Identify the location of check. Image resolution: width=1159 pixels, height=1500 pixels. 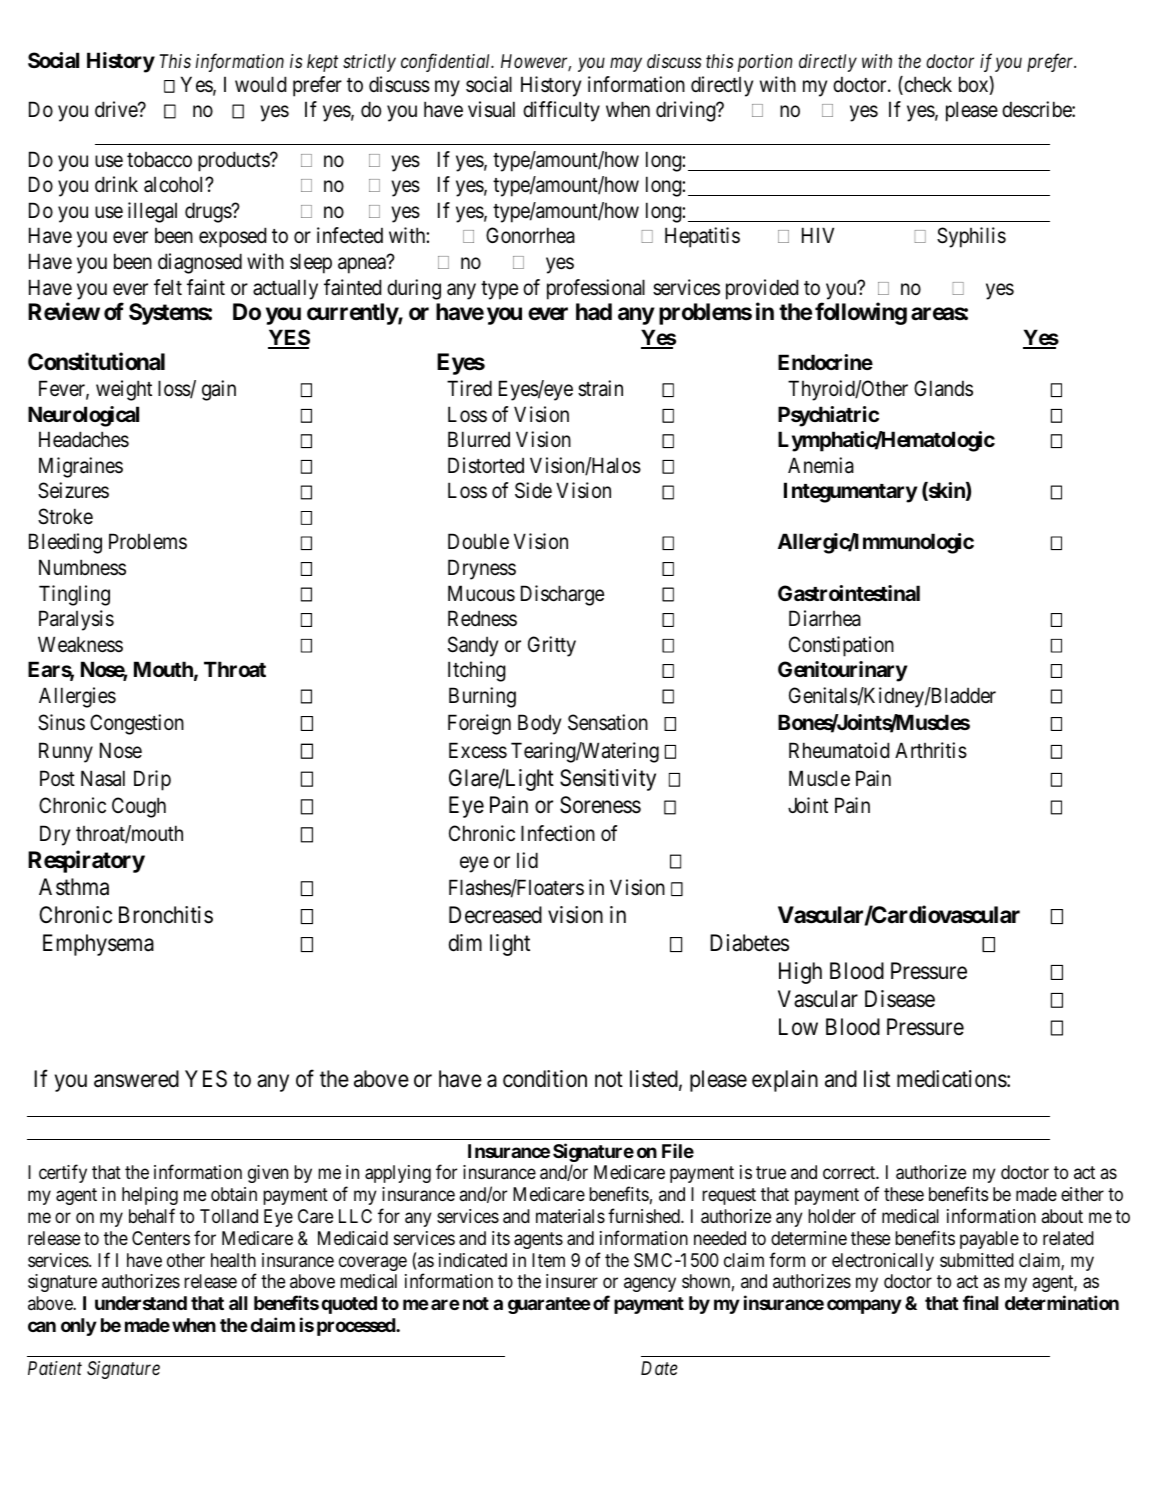
(927, 85).
